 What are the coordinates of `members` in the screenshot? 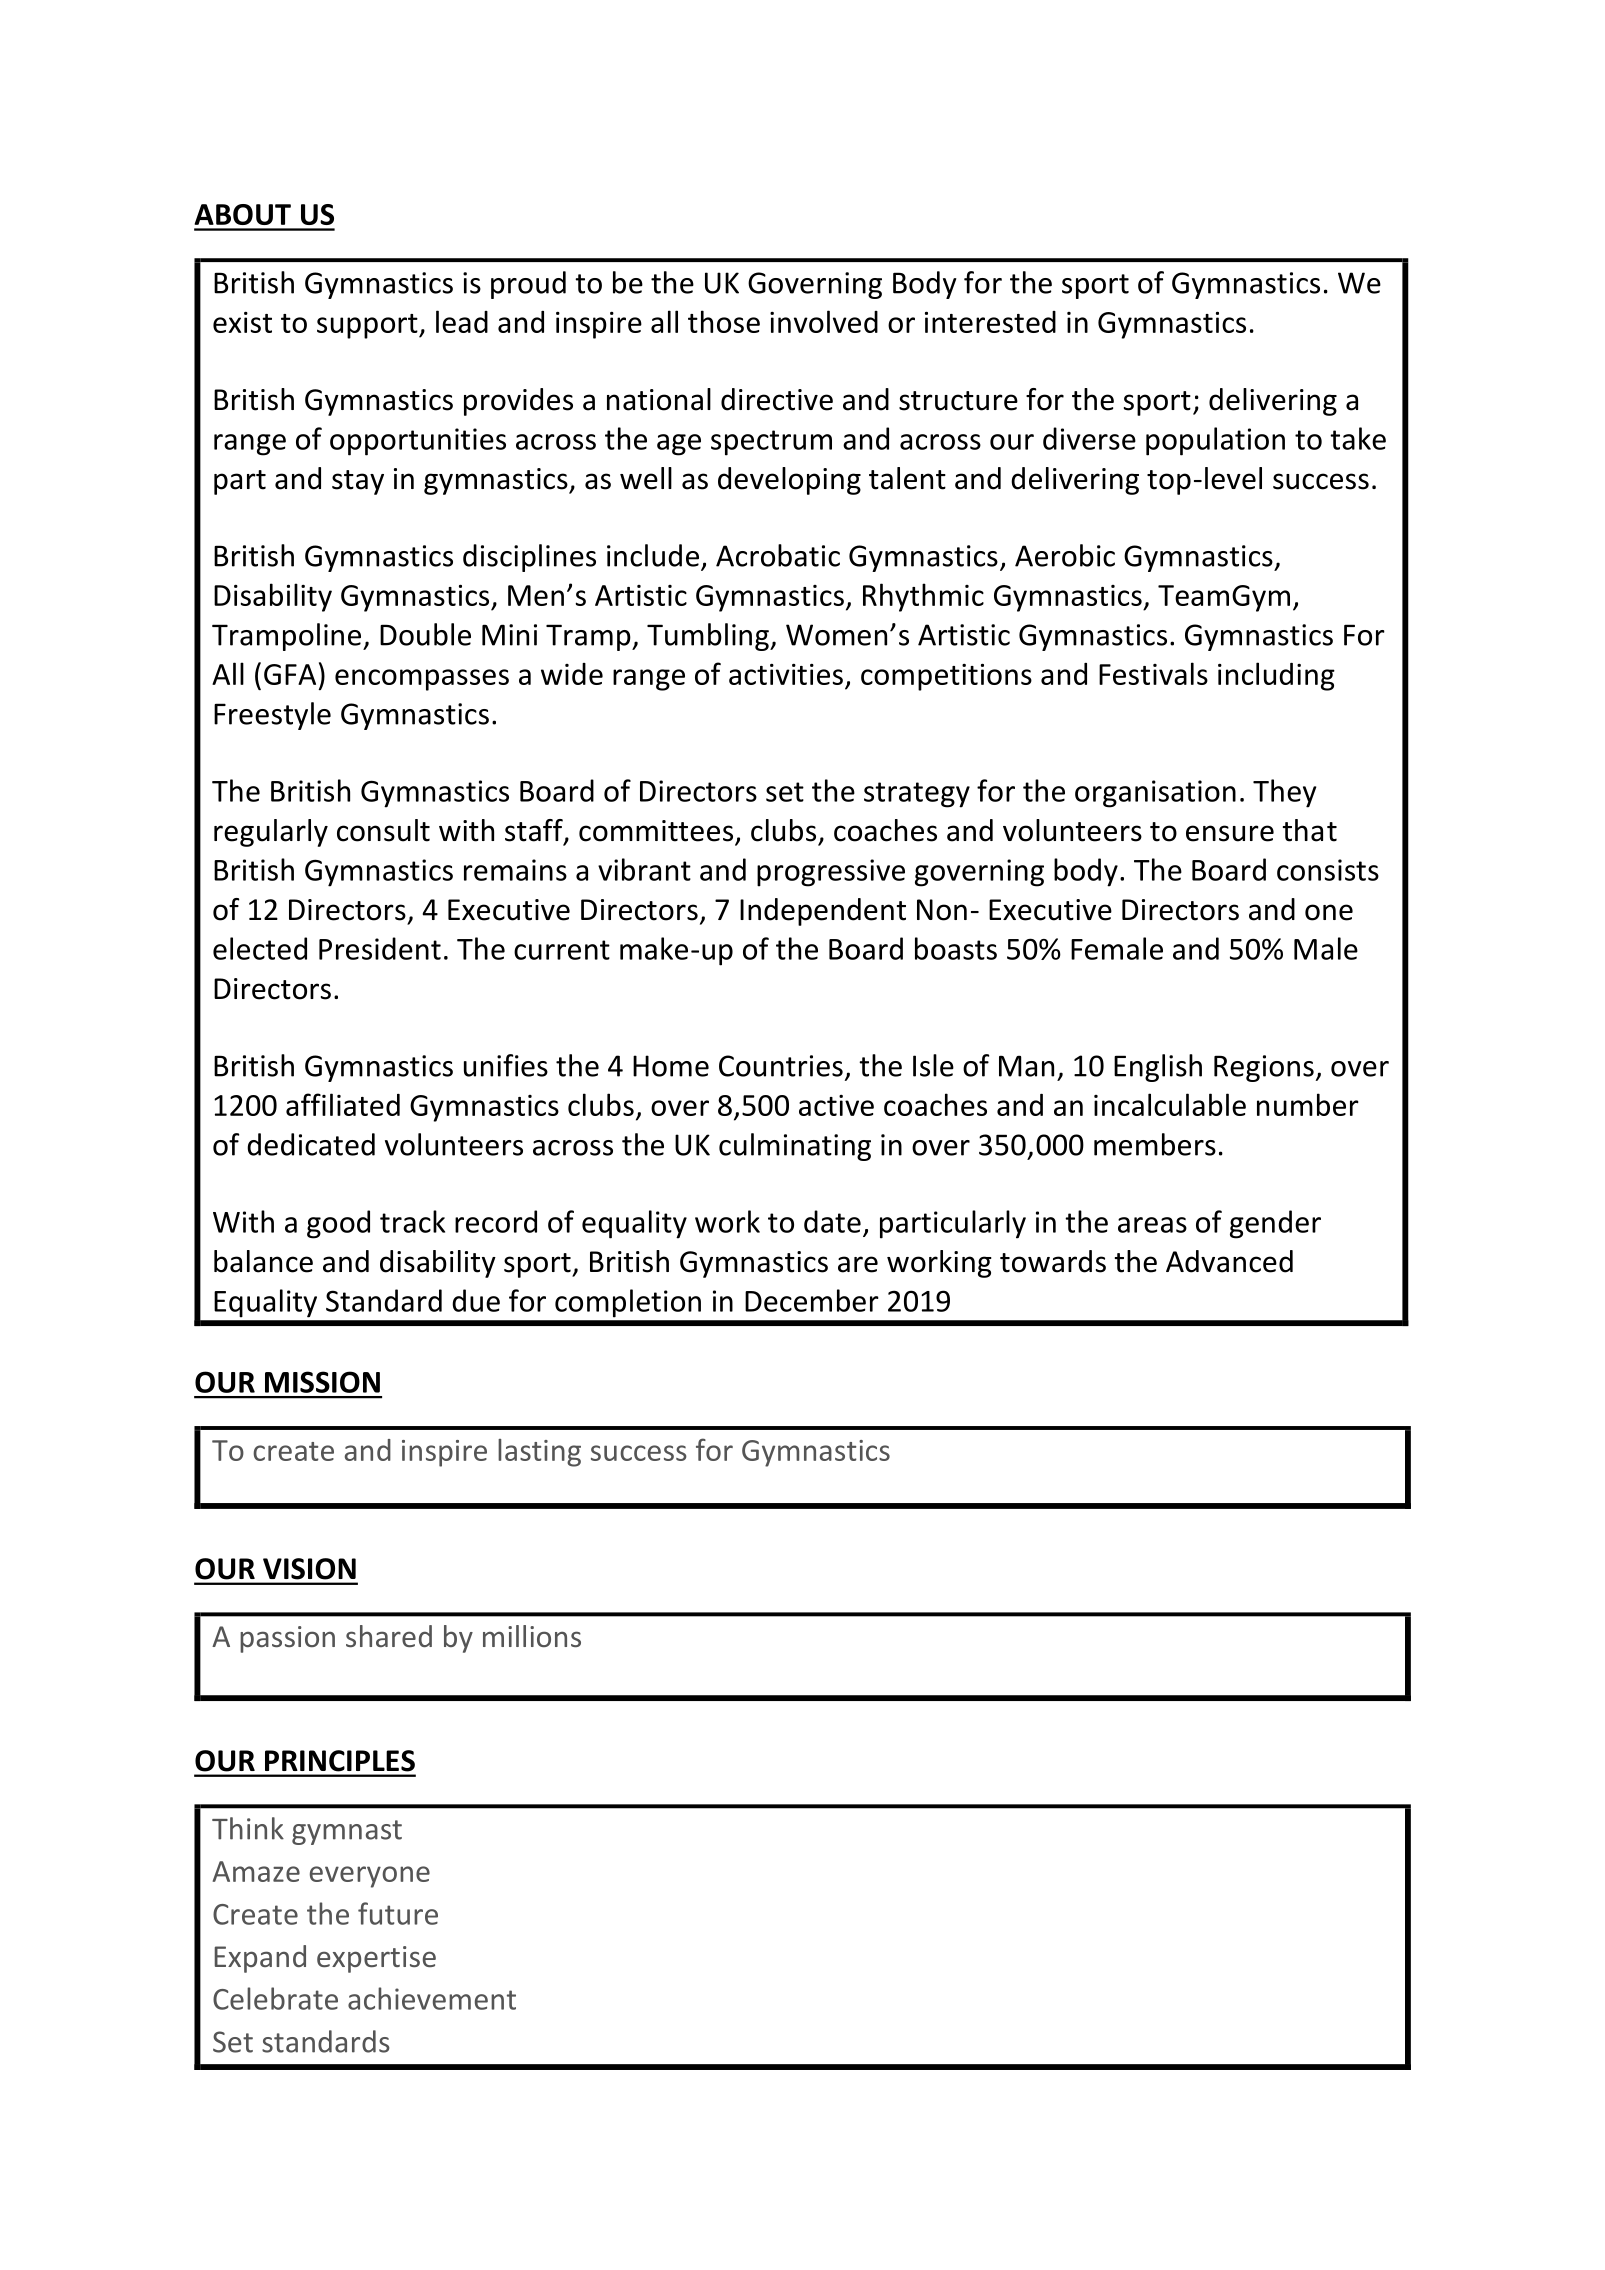 It's located at (1155, 1144).
